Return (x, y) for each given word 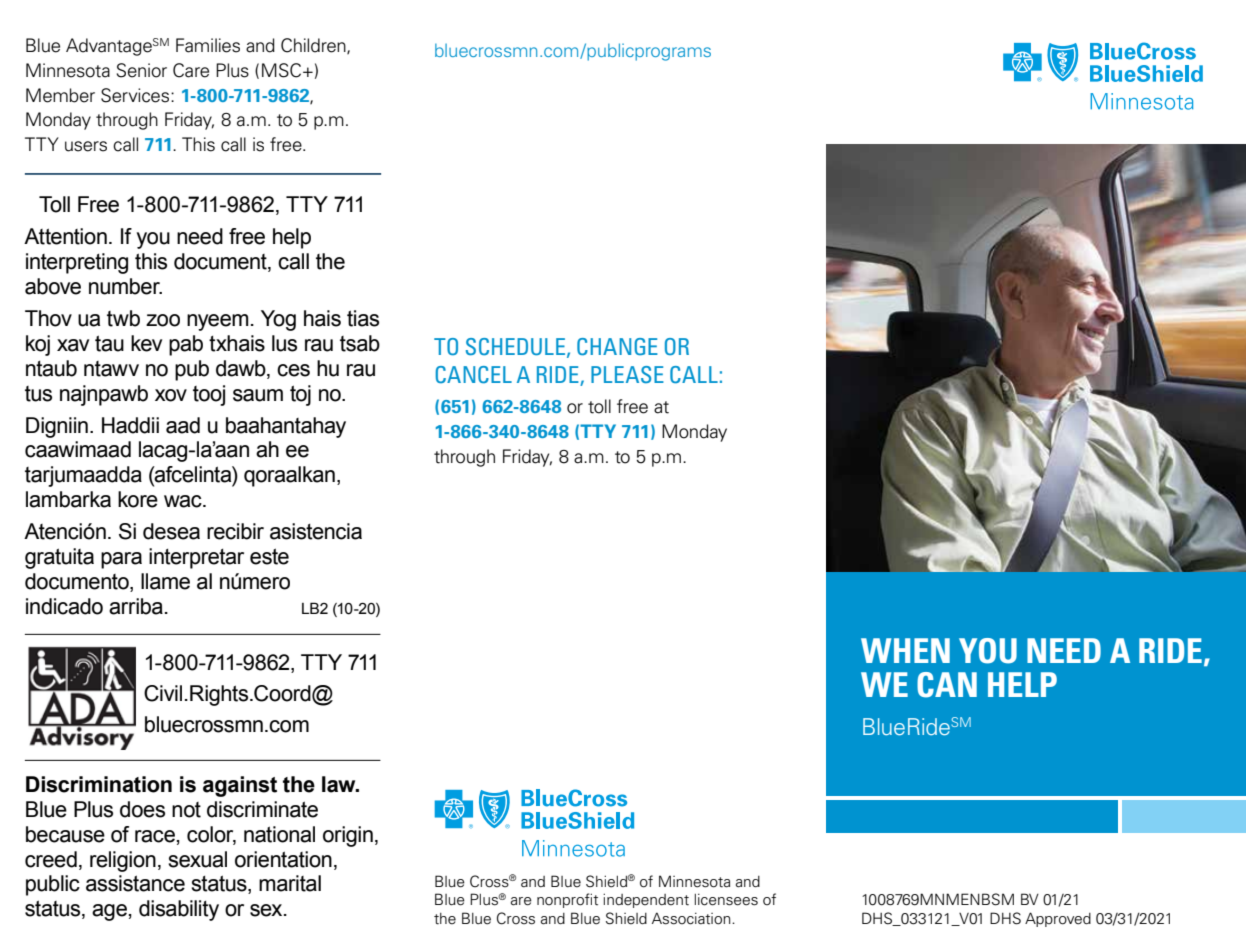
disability (179, 910)
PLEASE (627, 374)
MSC (281, 70)
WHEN (905, 650)
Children (314, 46)
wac (184, 501)
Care (191, 70)
